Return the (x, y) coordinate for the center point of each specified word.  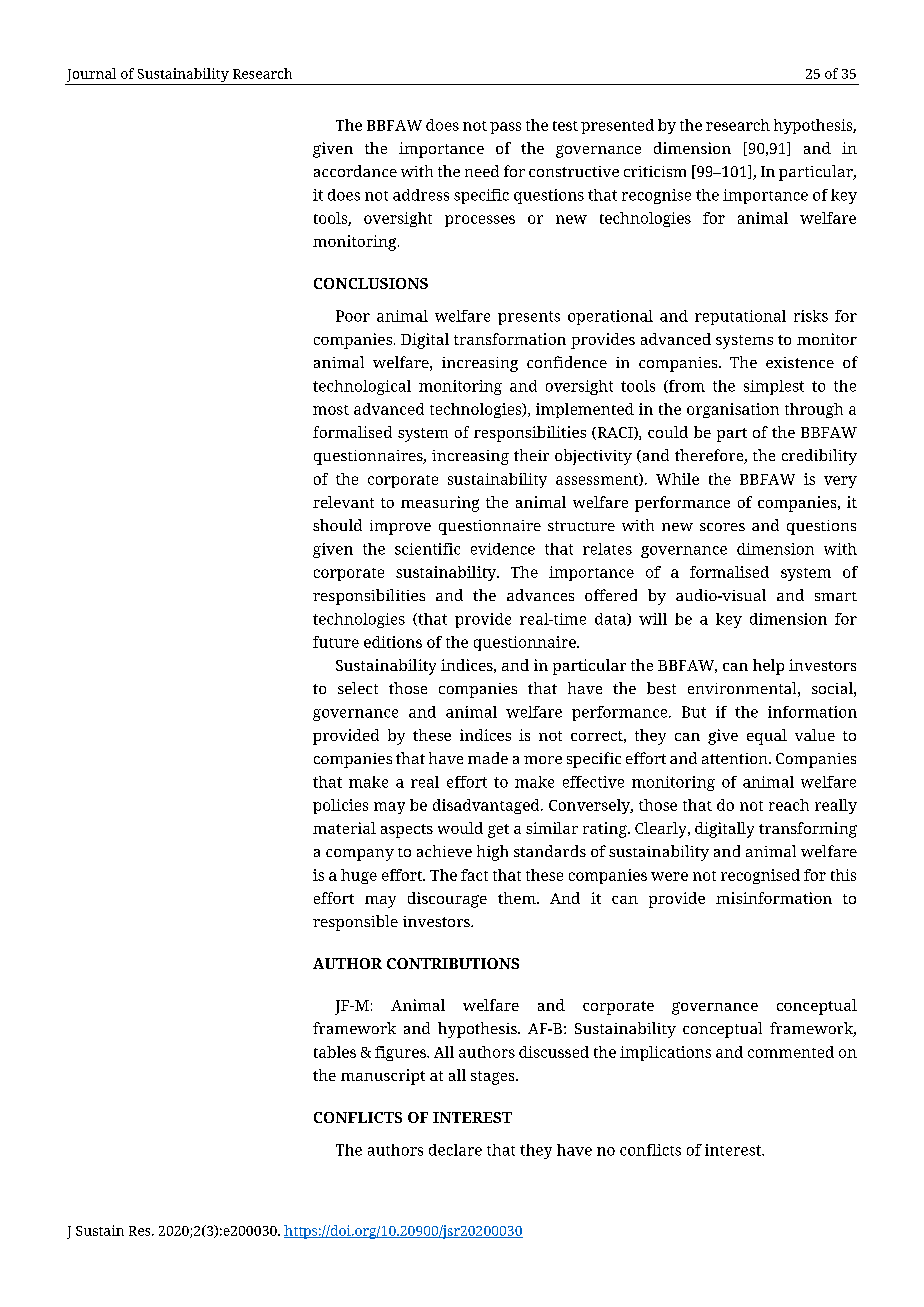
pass (505, 128)
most (331, 410)
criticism (655, 171)
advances (540, 595)
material (344, 828)
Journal (91, 75)
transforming (808, 830)
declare (455, 1150)
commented (791, 1052)
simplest (774, 387)
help (768, 667)
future (336, 642)
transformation (510, 339)
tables (335, 1052)
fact (474, 875)
